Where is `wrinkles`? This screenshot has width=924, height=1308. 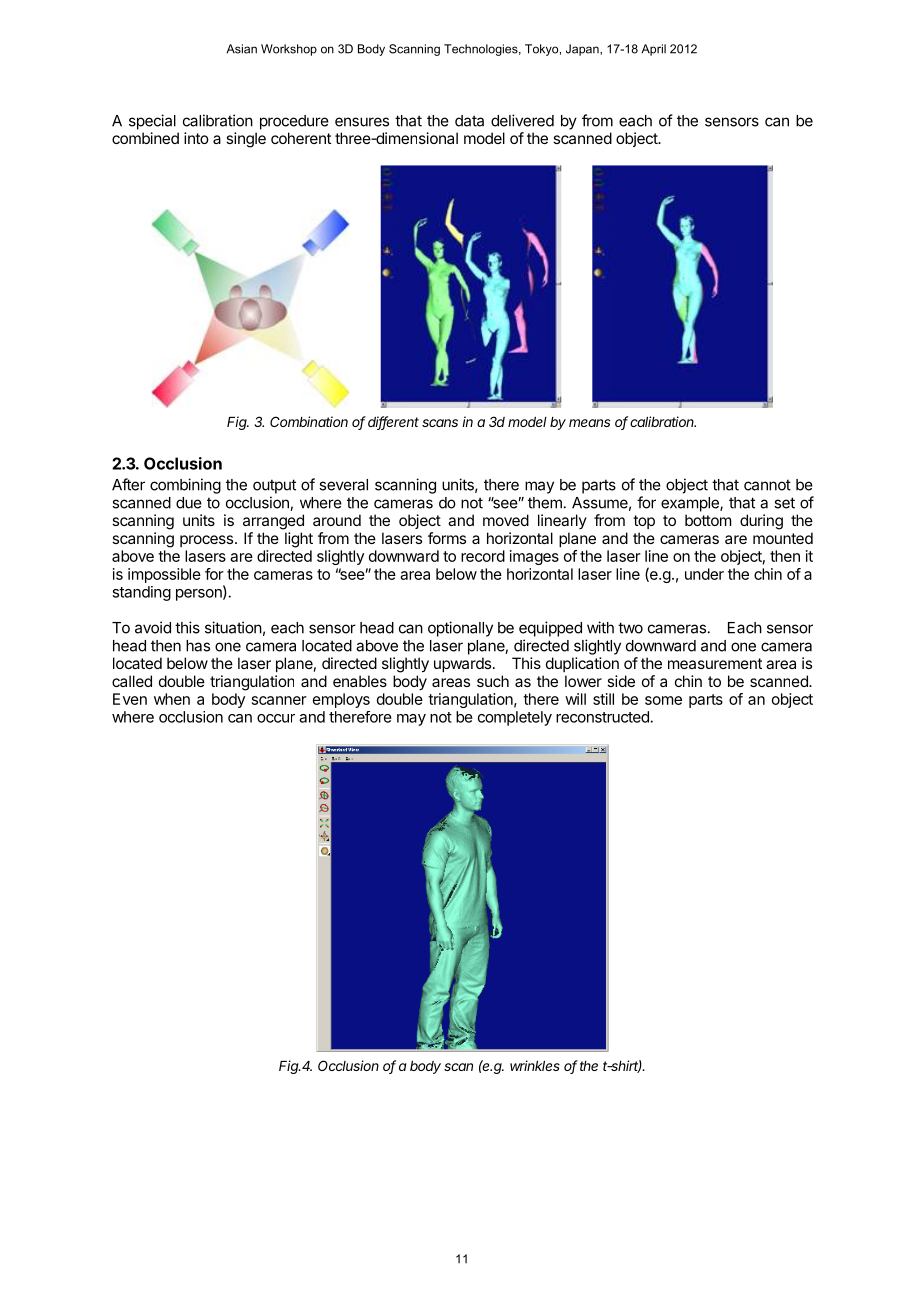
wrinkles is located at coordinates (535, 1065).
